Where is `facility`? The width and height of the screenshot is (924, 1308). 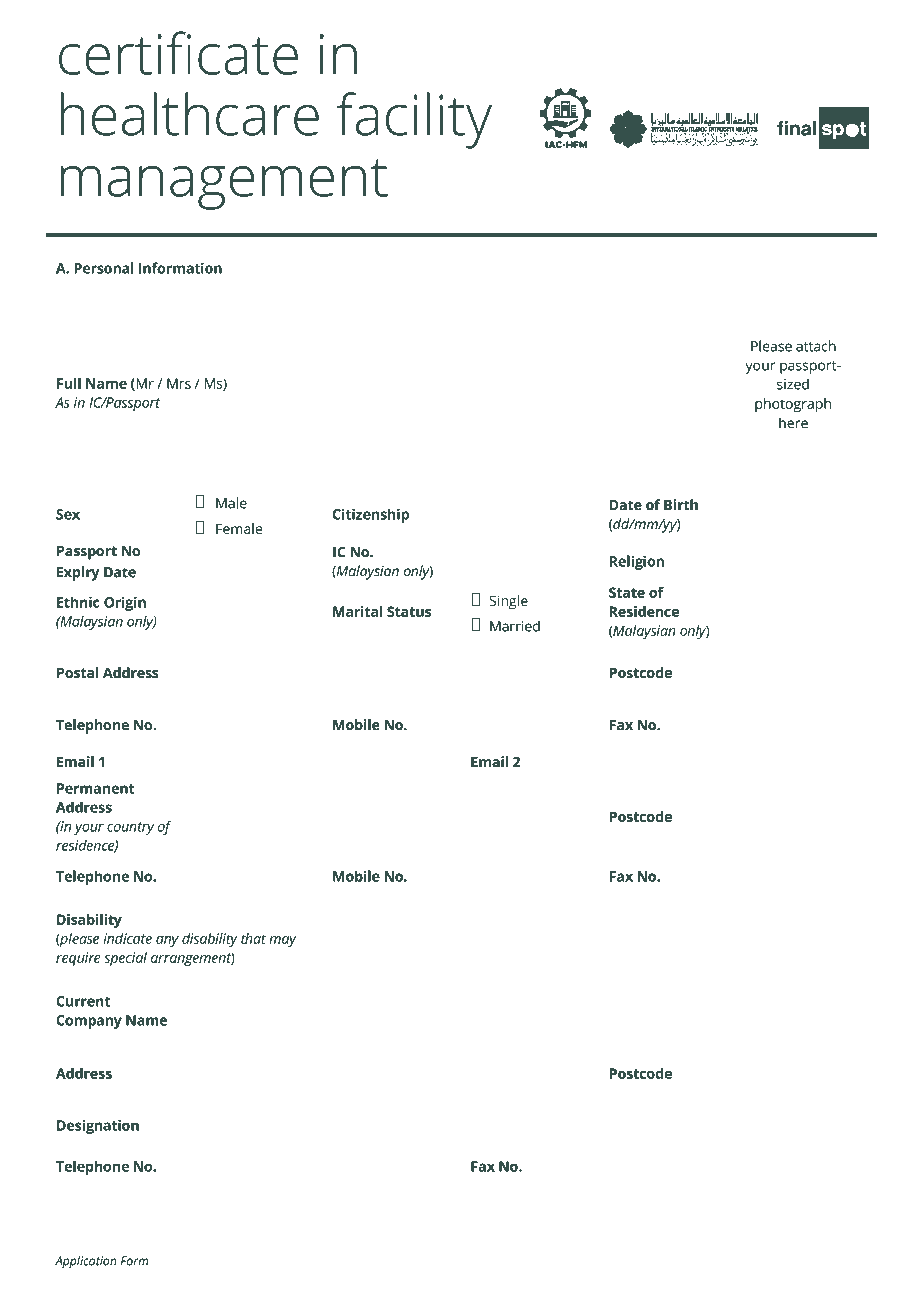 facility is located at coordinates (414, 120).
